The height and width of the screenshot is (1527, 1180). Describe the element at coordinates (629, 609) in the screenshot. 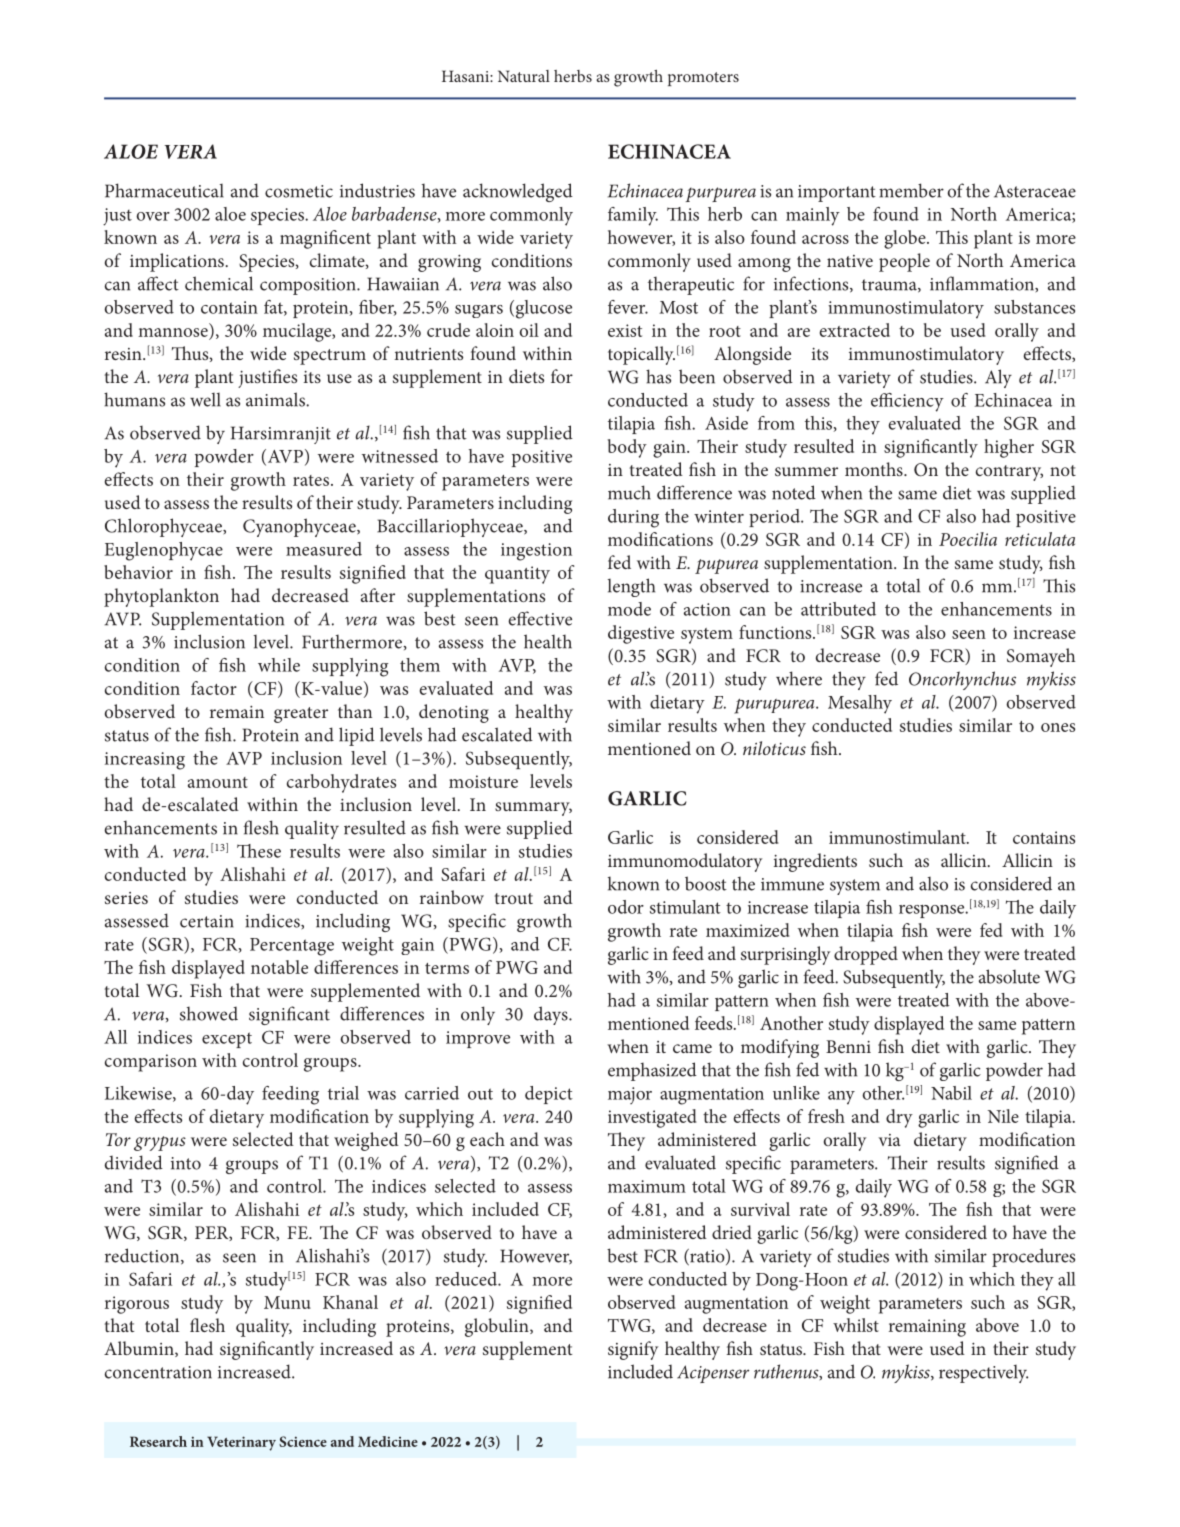

I see `mode` at that location.
